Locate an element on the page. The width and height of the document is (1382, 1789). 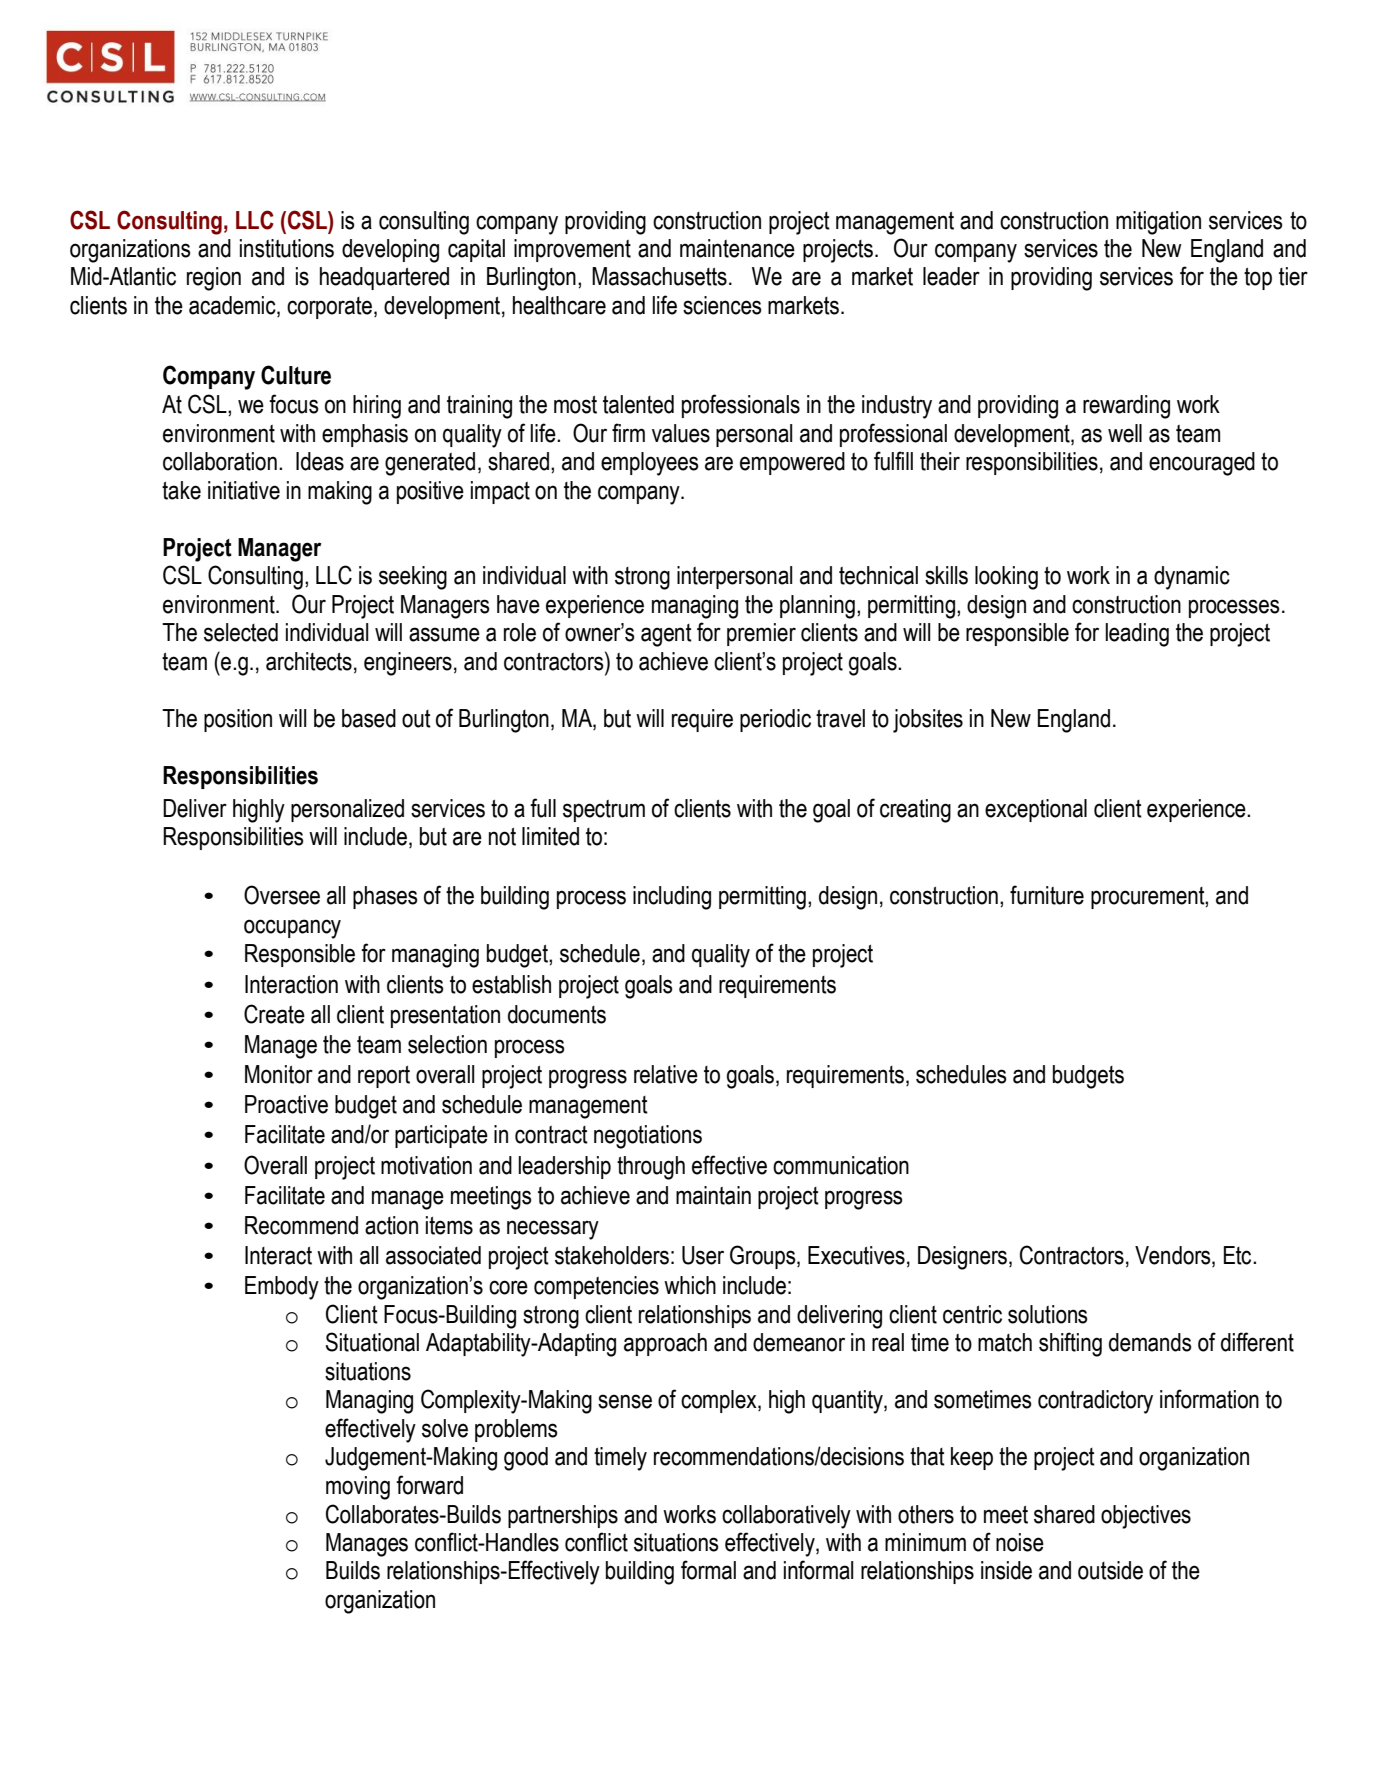
collaboratively is located at coordinates (786, 1517).
